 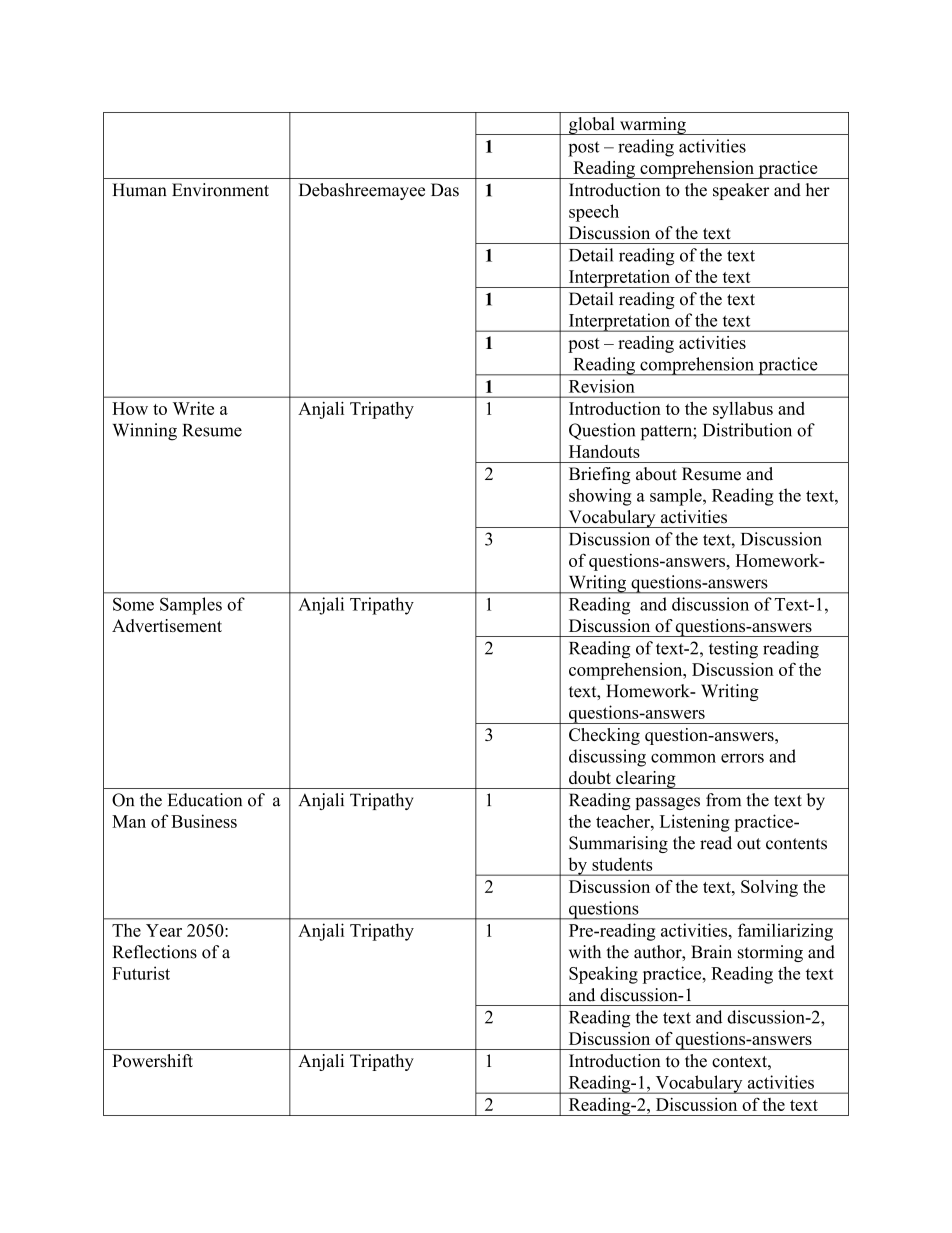 I want to click on showing, so click(x=600, y=497).
